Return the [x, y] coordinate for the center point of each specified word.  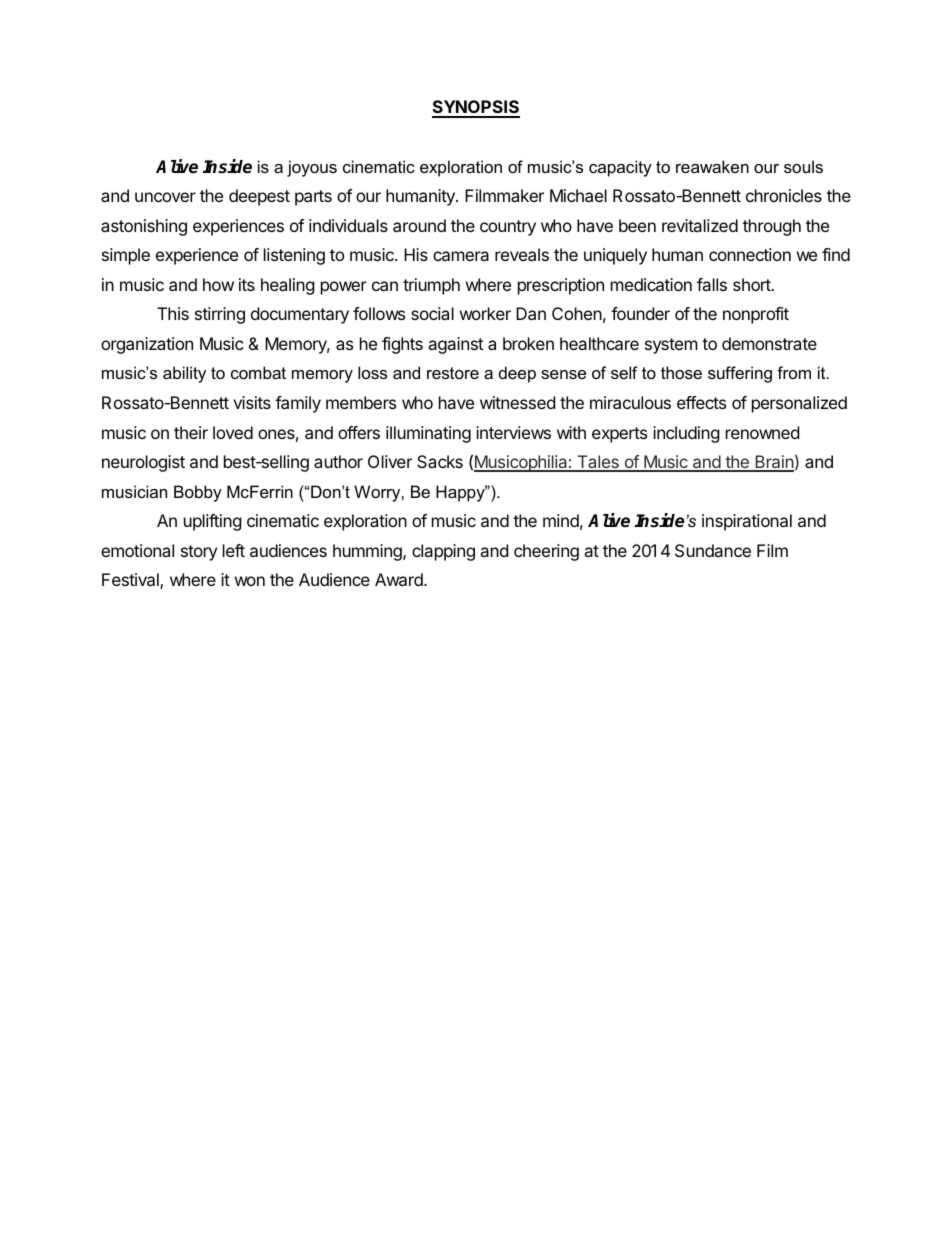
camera [461, 256]
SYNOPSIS [476, 108]
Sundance [713, 550]
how [218, 284]
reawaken [712, 166]
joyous [312, 168]
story [199, 553]
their [191, 432]
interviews [513, 432]
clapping [443, 552]
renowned [762, 432]
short [753, 284]
